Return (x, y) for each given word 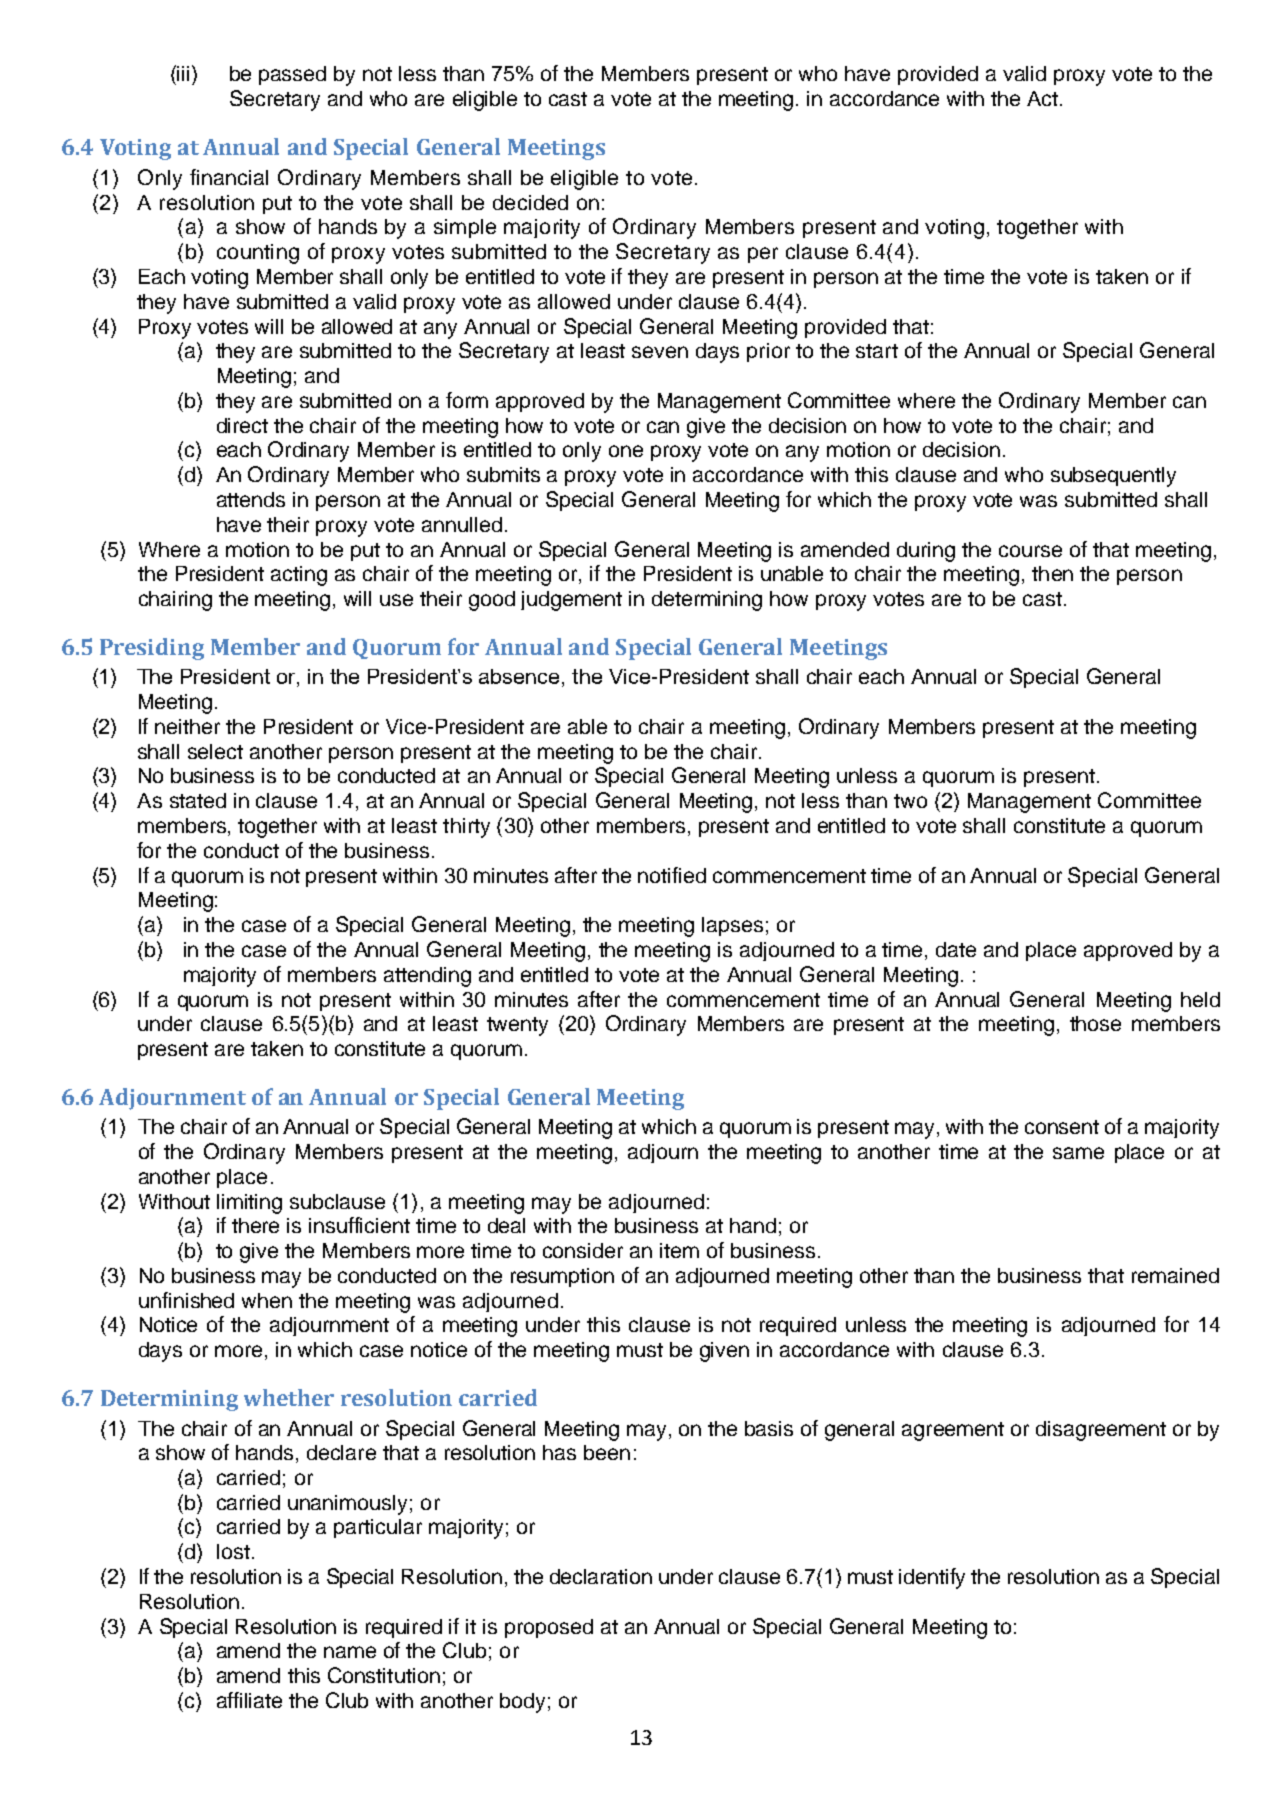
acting (299, 576)
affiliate (249, 1700)
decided (530, 202)
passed (292, 75)
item (679, 1250)
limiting (249, 1204)
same (1078, 1153)
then (1052, 573)
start (877, 351)
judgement (571, 601)
